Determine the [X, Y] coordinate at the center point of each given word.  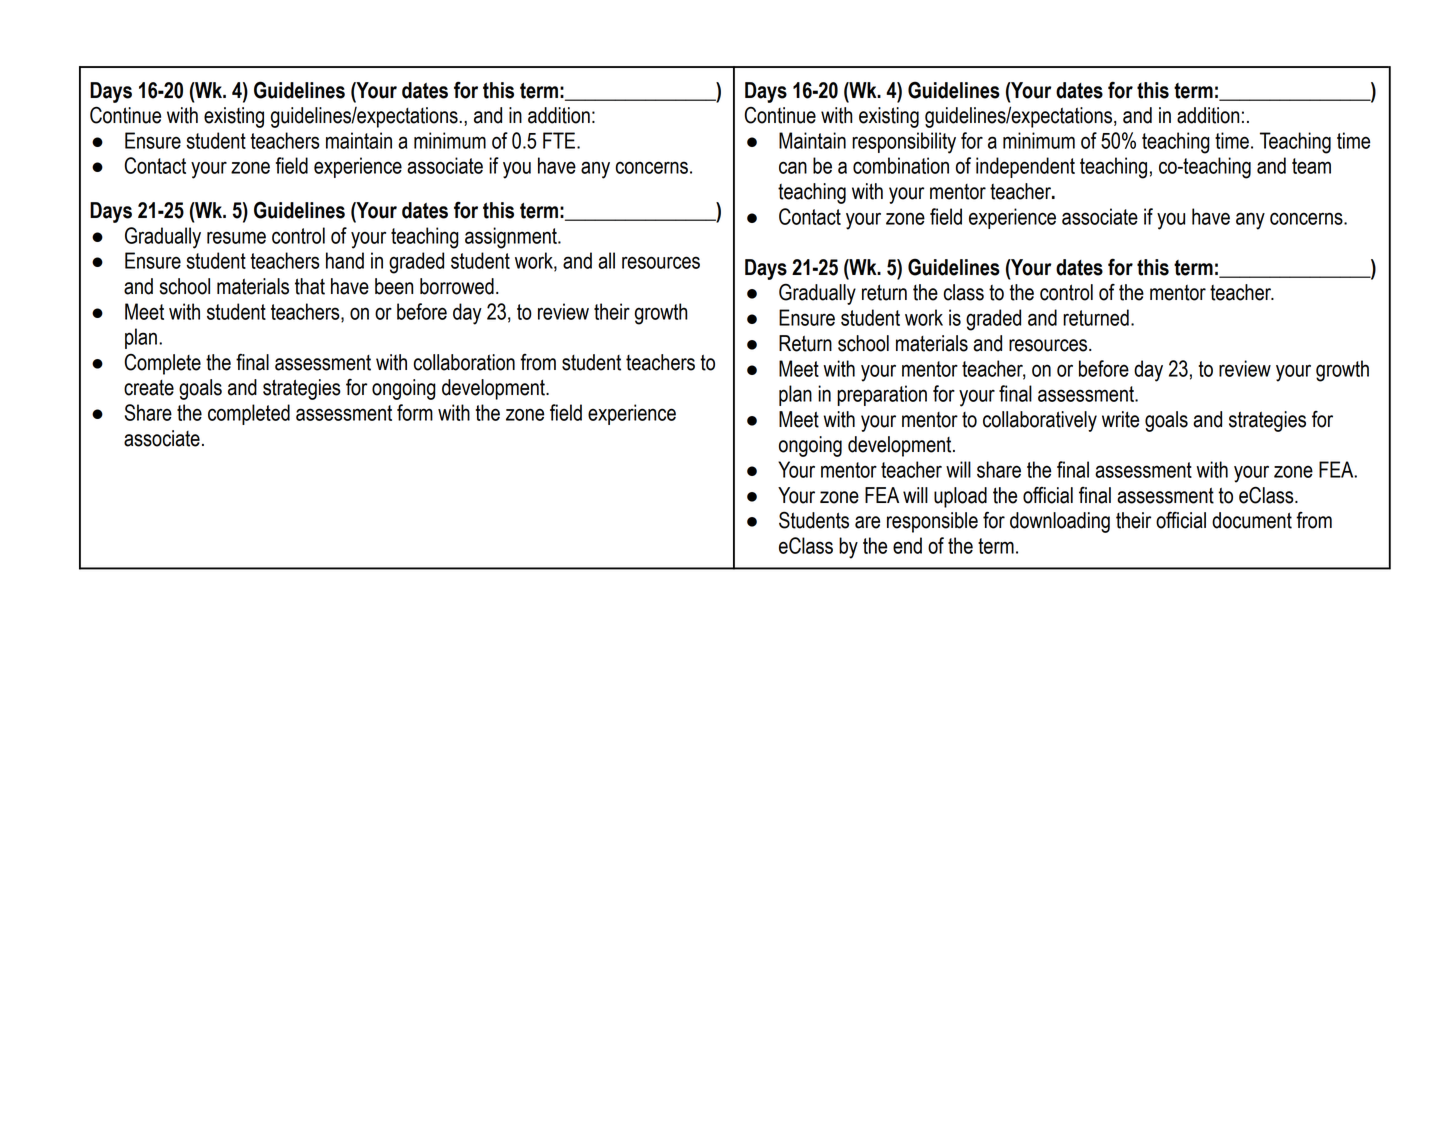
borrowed [457, 286]
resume [236, 237]
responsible [932, 522]
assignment [512, 238]
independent [1025, 167]
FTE [560, 140]
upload [960, 497]
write [1120, 419]
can [793, 167]
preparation [882, 395]
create [149, 388]
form [415, 412]
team [1311, 166]
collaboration [464, 362]
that [310, 286]
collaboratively [1040, 421]
